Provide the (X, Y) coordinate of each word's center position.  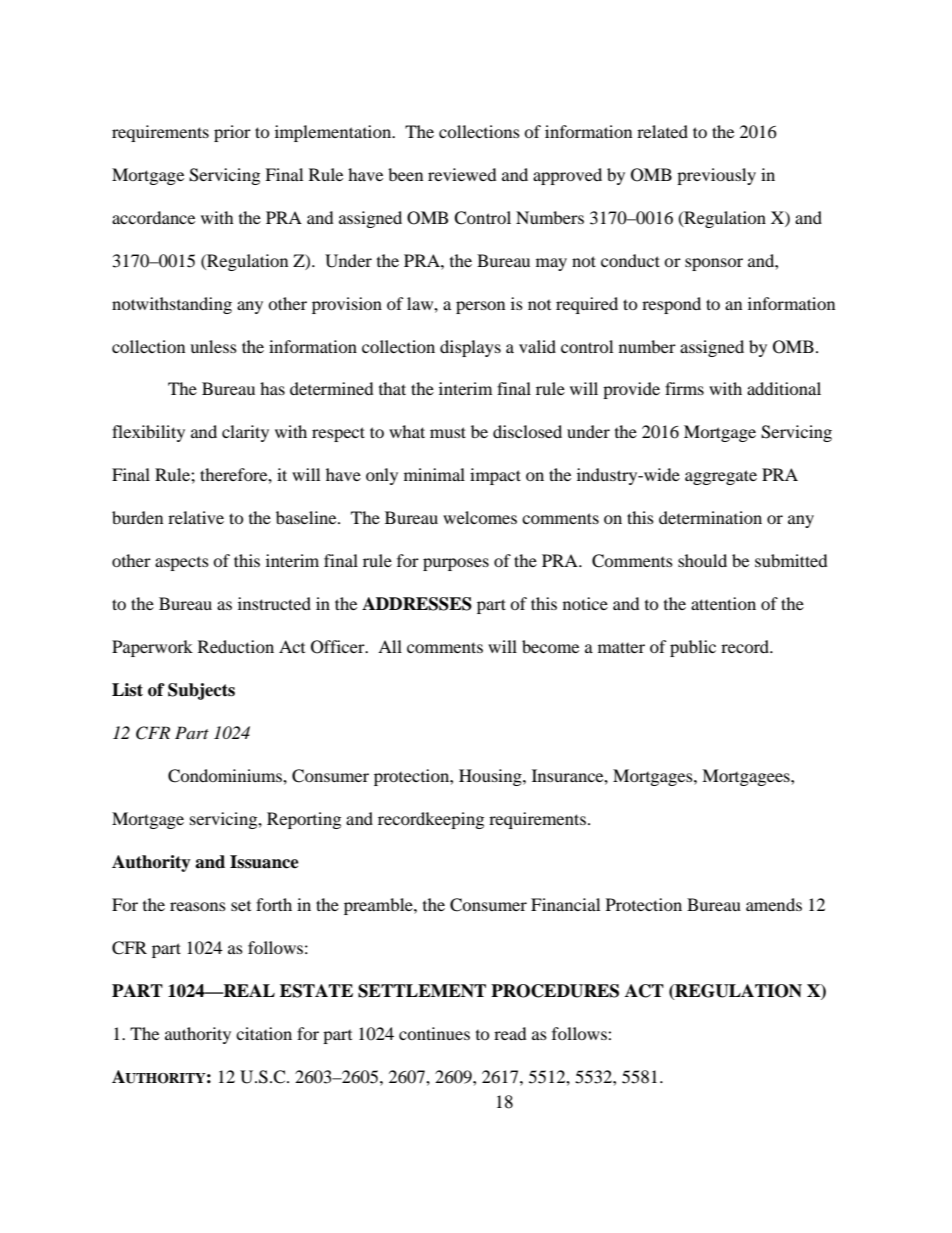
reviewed (462, 174)
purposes (456, 564)
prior (232, 133)
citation (264, 1033)
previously (716, 176)
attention (723, 603)
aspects (182, 564)
